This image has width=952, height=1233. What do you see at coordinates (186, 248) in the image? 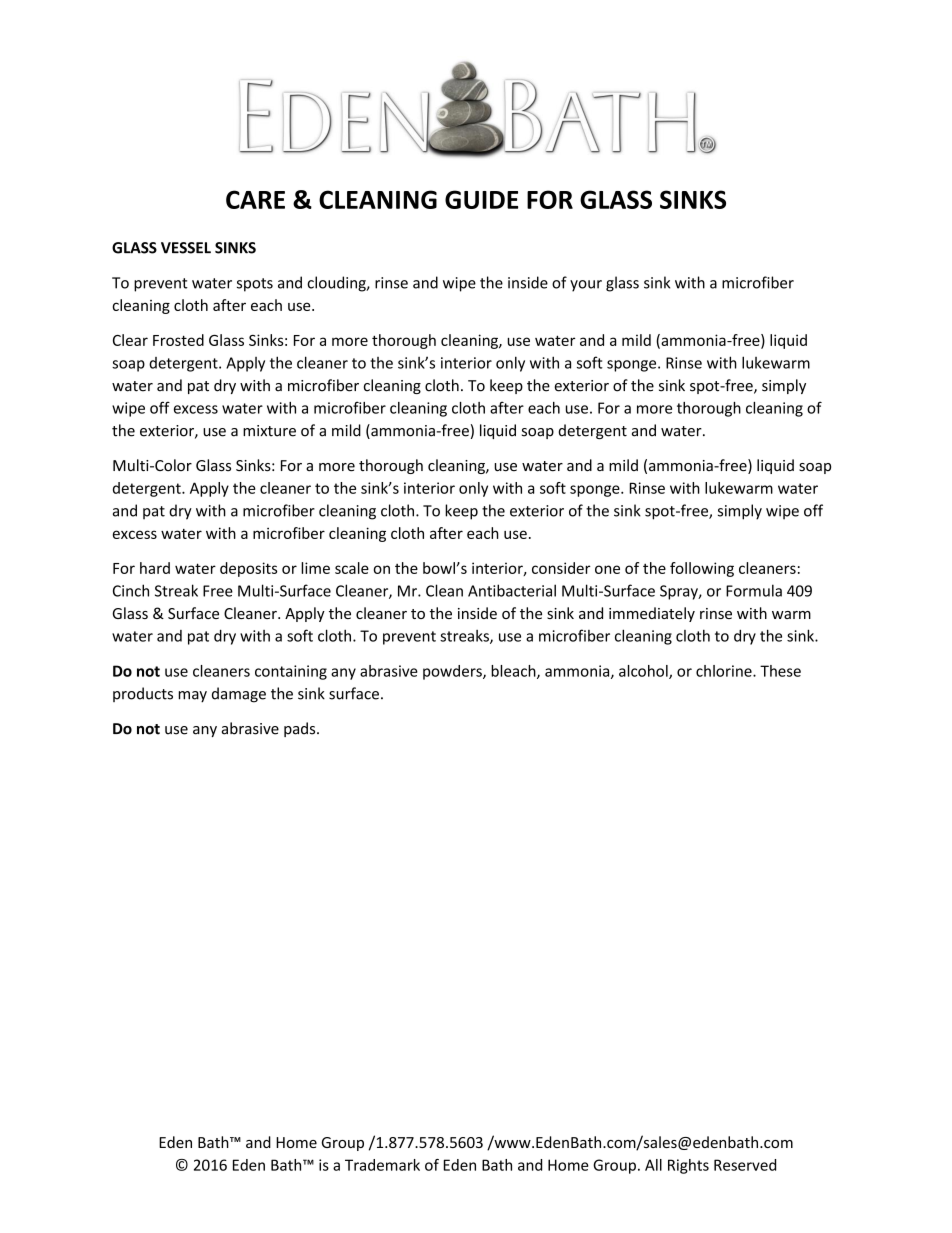
I see `VESSEL` at bounding box center [186, 248].
